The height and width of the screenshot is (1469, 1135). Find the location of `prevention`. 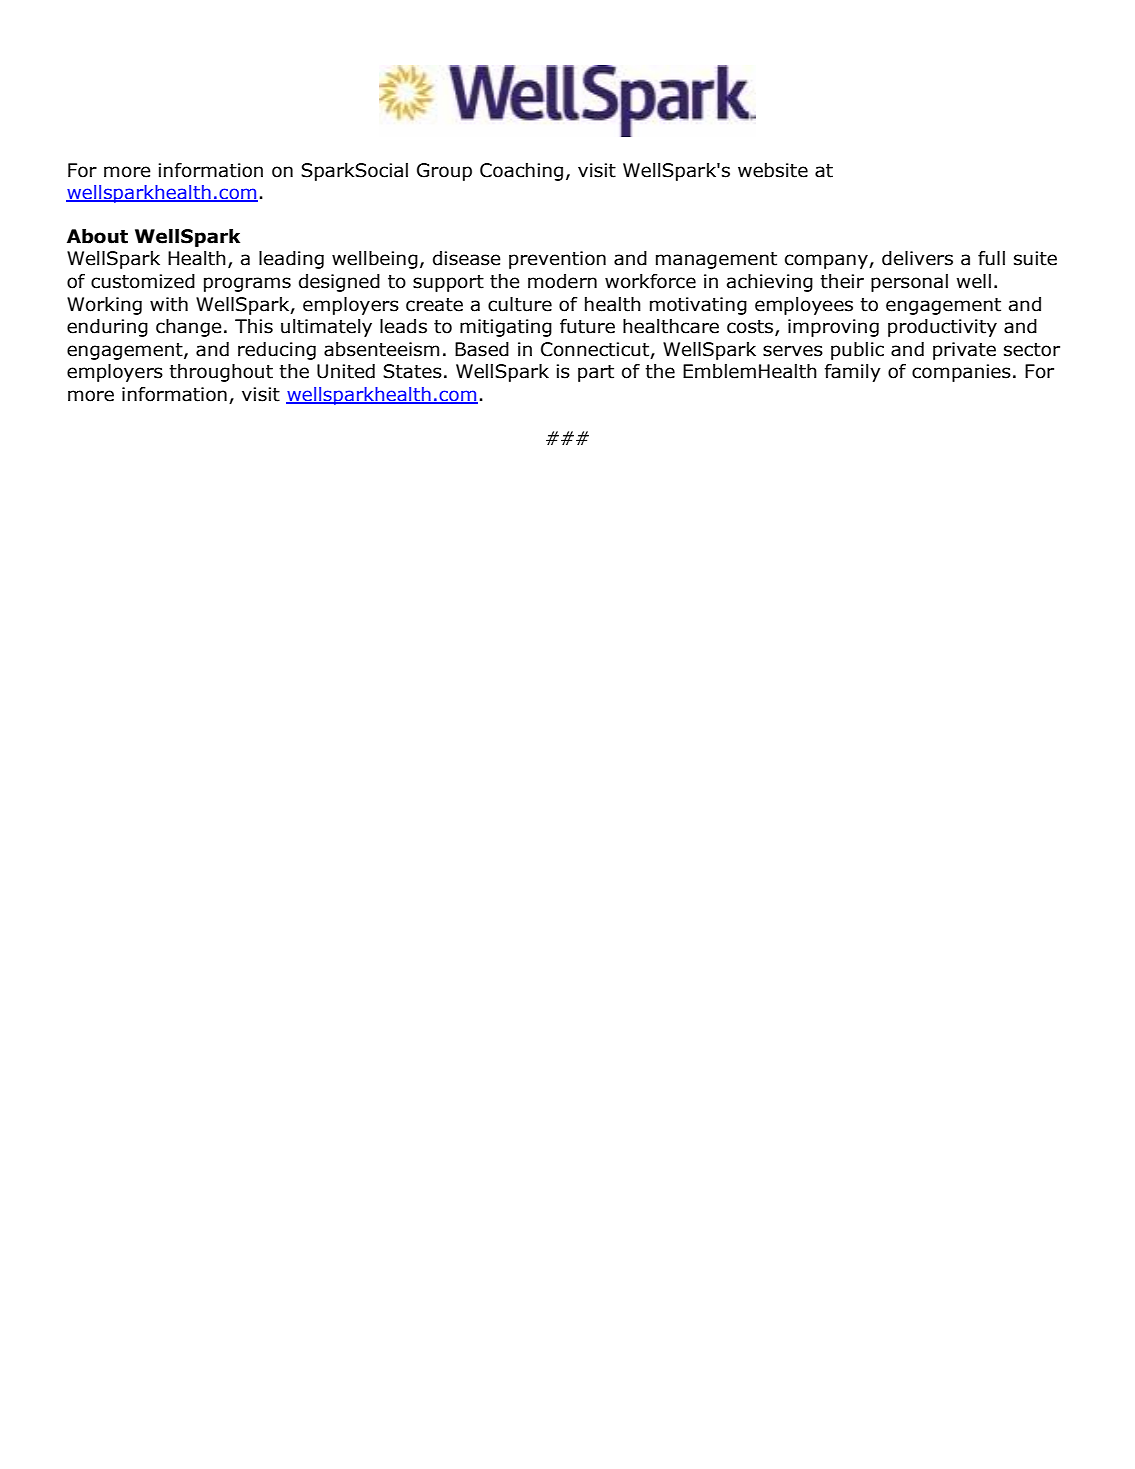

prevention is located at coordinates (557, 260).
